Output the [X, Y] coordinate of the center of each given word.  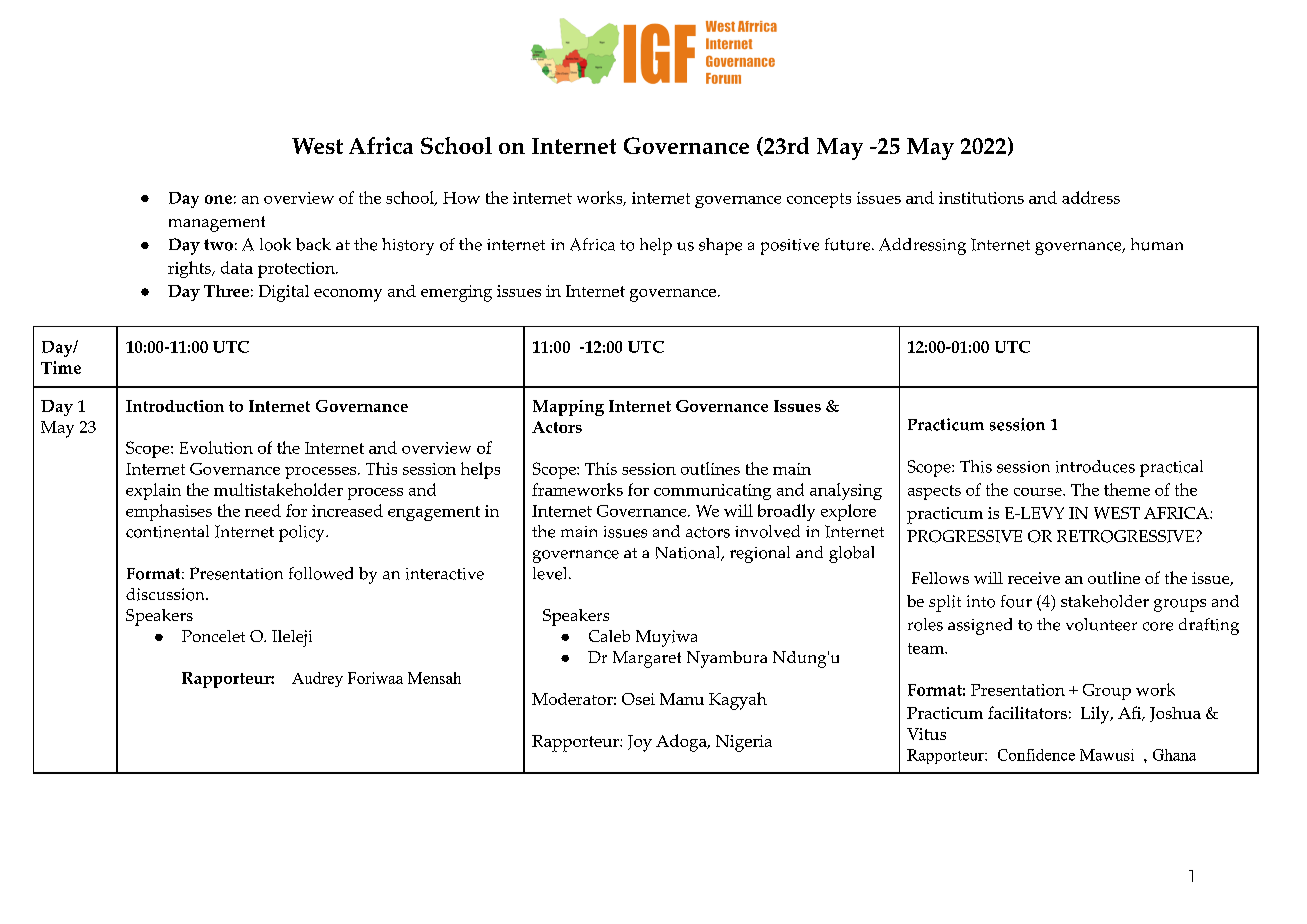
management [217, 224]
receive [1034, 578]
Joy [640, 743]
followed [321, 573]
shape [720, 246]
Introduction [175, 406]
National [689, 553]
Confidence [1036, 755]
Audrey [317, 679]
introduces [1095, 466]
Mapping [568, 408]
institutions [981, 198]
